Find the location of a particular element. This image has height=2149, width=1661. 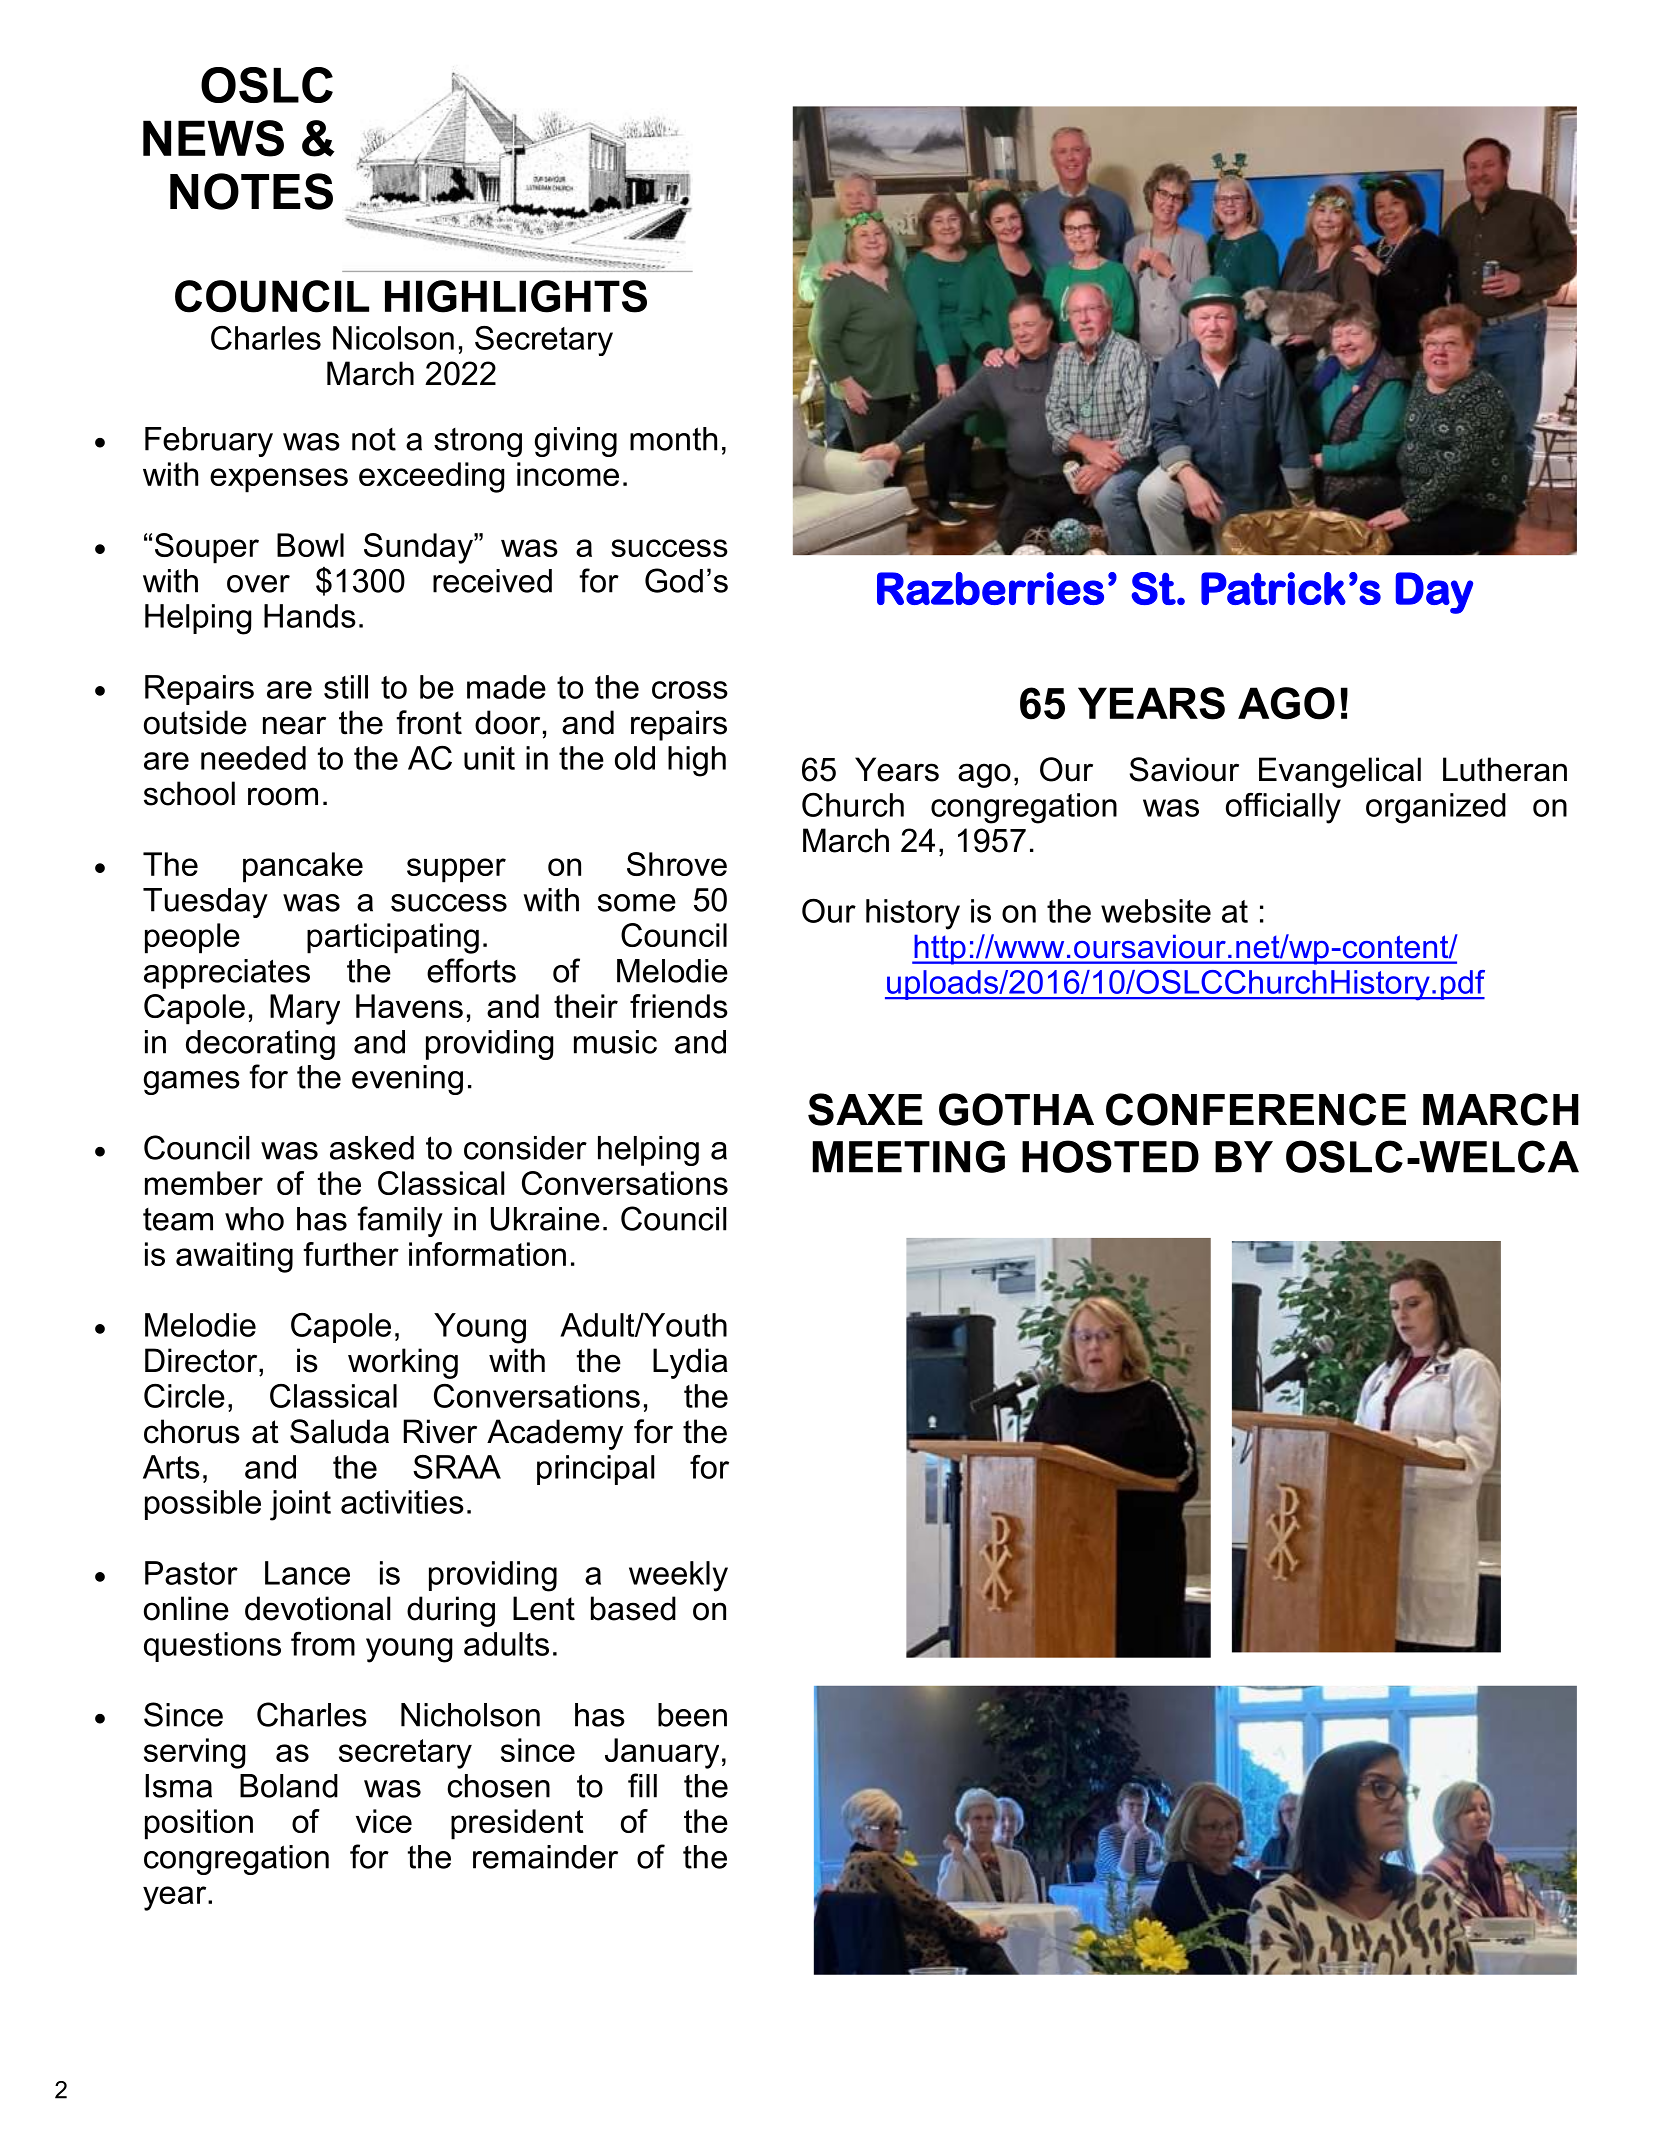

further is located at coordinates (351, 1254).
